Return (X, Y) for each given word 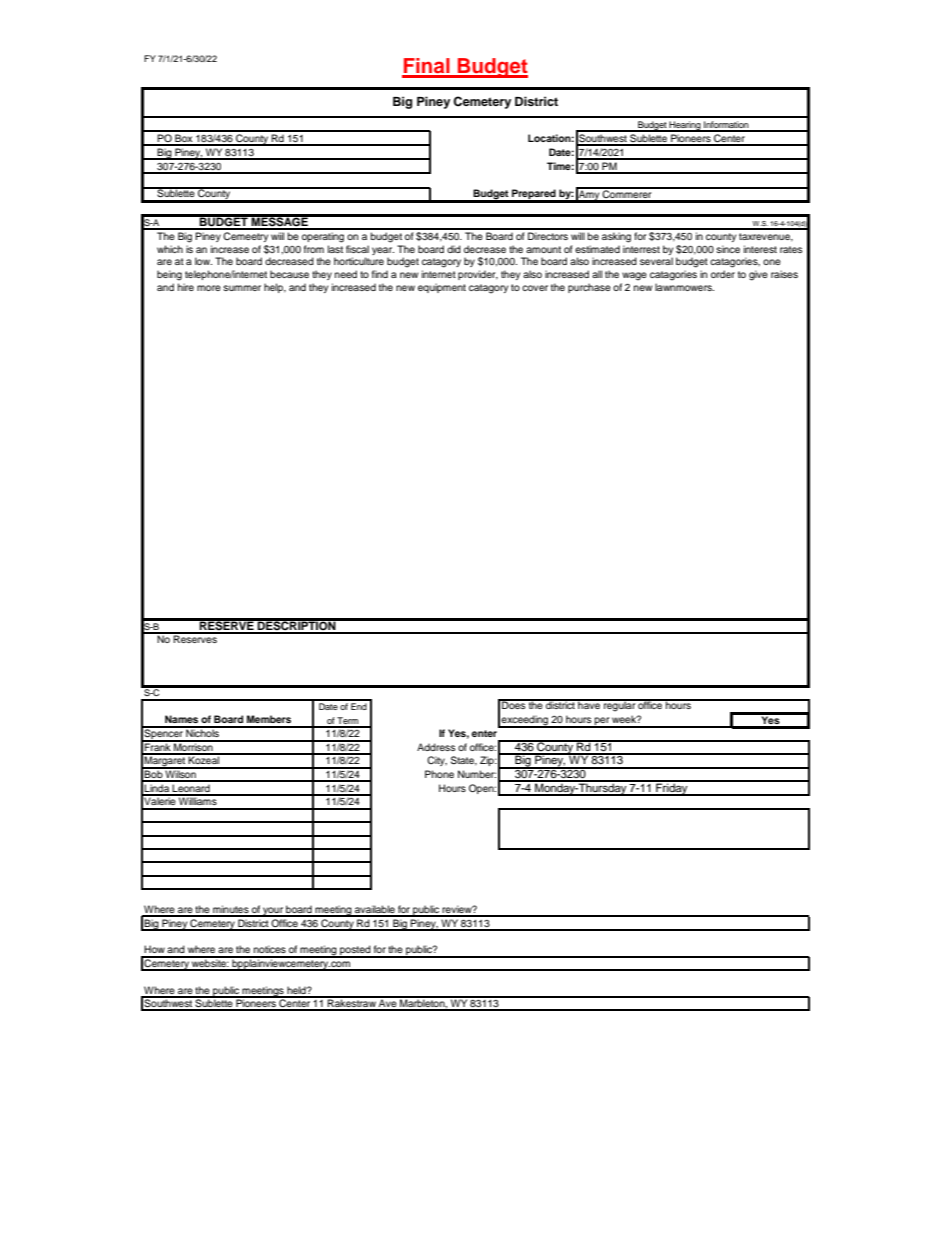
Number (477, 774)
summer (242, 288)
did (454, 249)
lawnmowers (684, 287)
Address (436, 747)
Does (514, 704)
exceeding (525, 721)
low (203, 261)
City (437, 761)
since (728, 249)
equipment (442, 288)
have (589, 704)
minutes (231, 910)
